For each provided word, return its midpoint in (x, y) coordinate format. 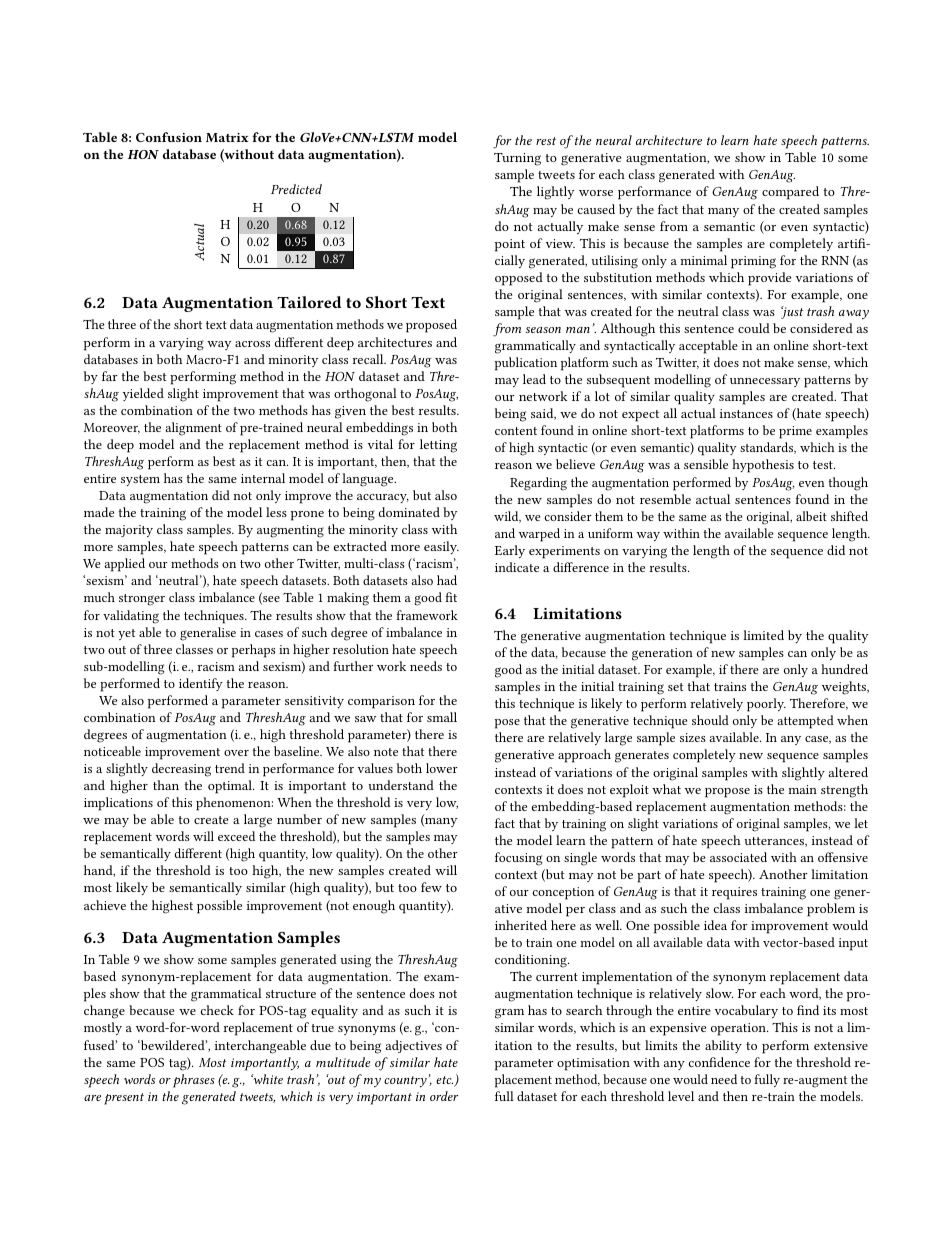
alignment (193, 429)
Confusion (169, 137)
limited (763, 635)
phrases (194, 1081)
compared (790, 193)
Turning (517, 159)
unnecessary (765, 382)
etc (444, 1080)
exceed (236, 836)
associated (738, 857)
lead (534, 379)
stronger (142, 600)
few (431, 887)
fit (451, 597)
